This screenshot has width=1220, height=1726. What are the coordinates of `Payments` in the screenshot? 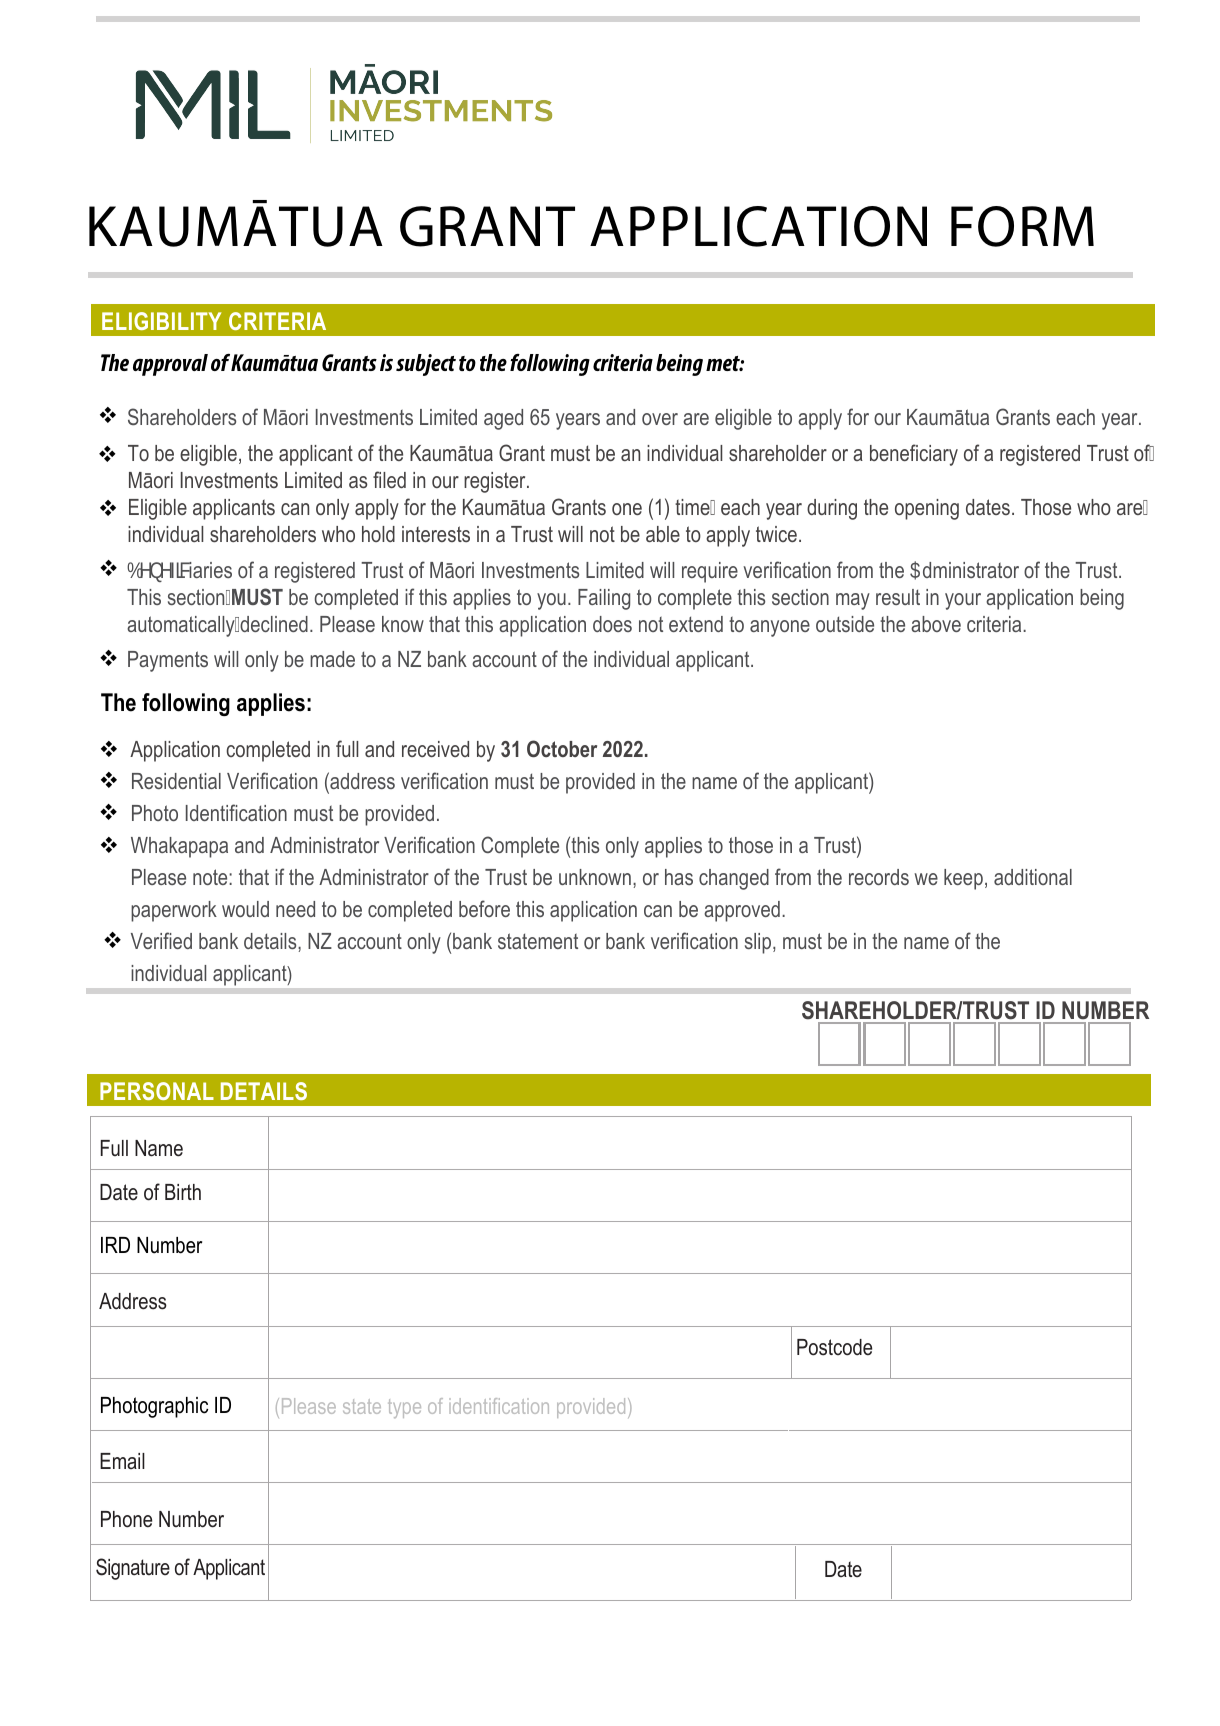 It's located at (168, 661).
